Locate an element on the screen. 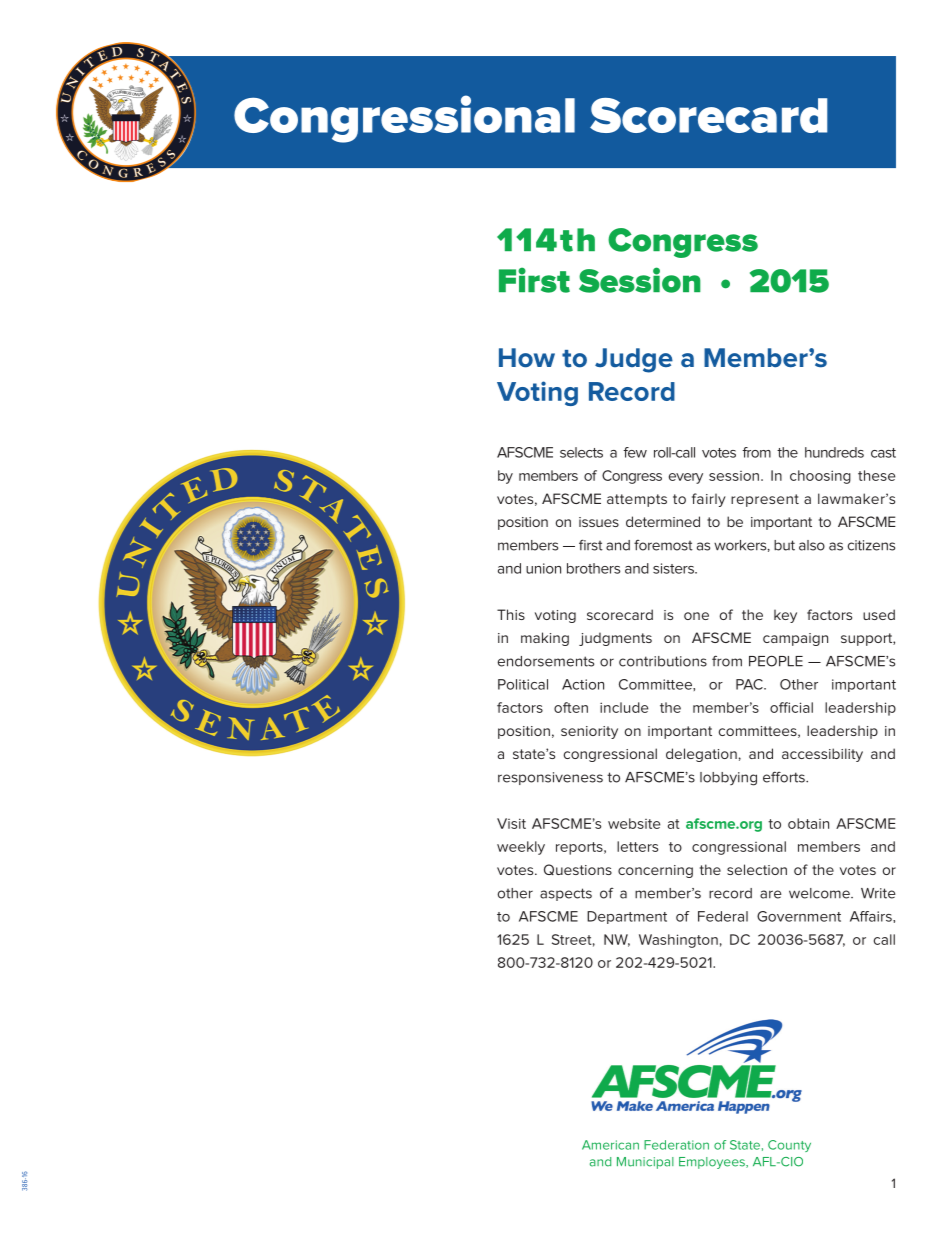 The width and height of the screenshot is (952, 1233). making is located at coordinates (545, 639).
